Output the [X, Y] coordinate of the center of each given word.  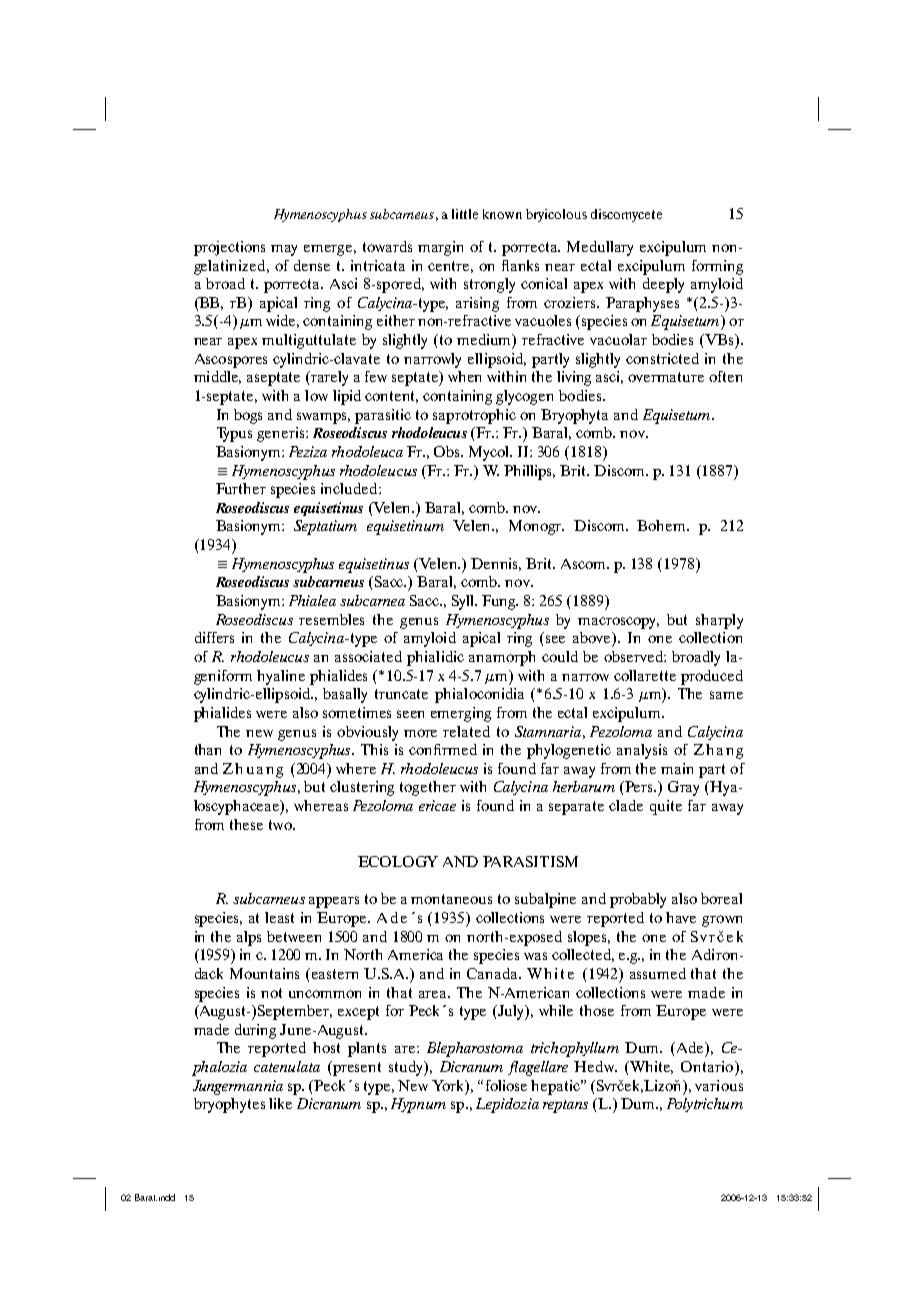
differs [214, 637]
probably [638, 900]
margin [440, 248]
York [449, 1086]
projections [229, 248]
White [650, 1067]
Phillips [529, 472]
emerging [461, 714]
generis [282, 434]
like [280, 1103]
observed [634, 656]
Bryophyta [574, 416]
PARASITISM [530, 861]
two [281, 825]
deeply [663, 285]
